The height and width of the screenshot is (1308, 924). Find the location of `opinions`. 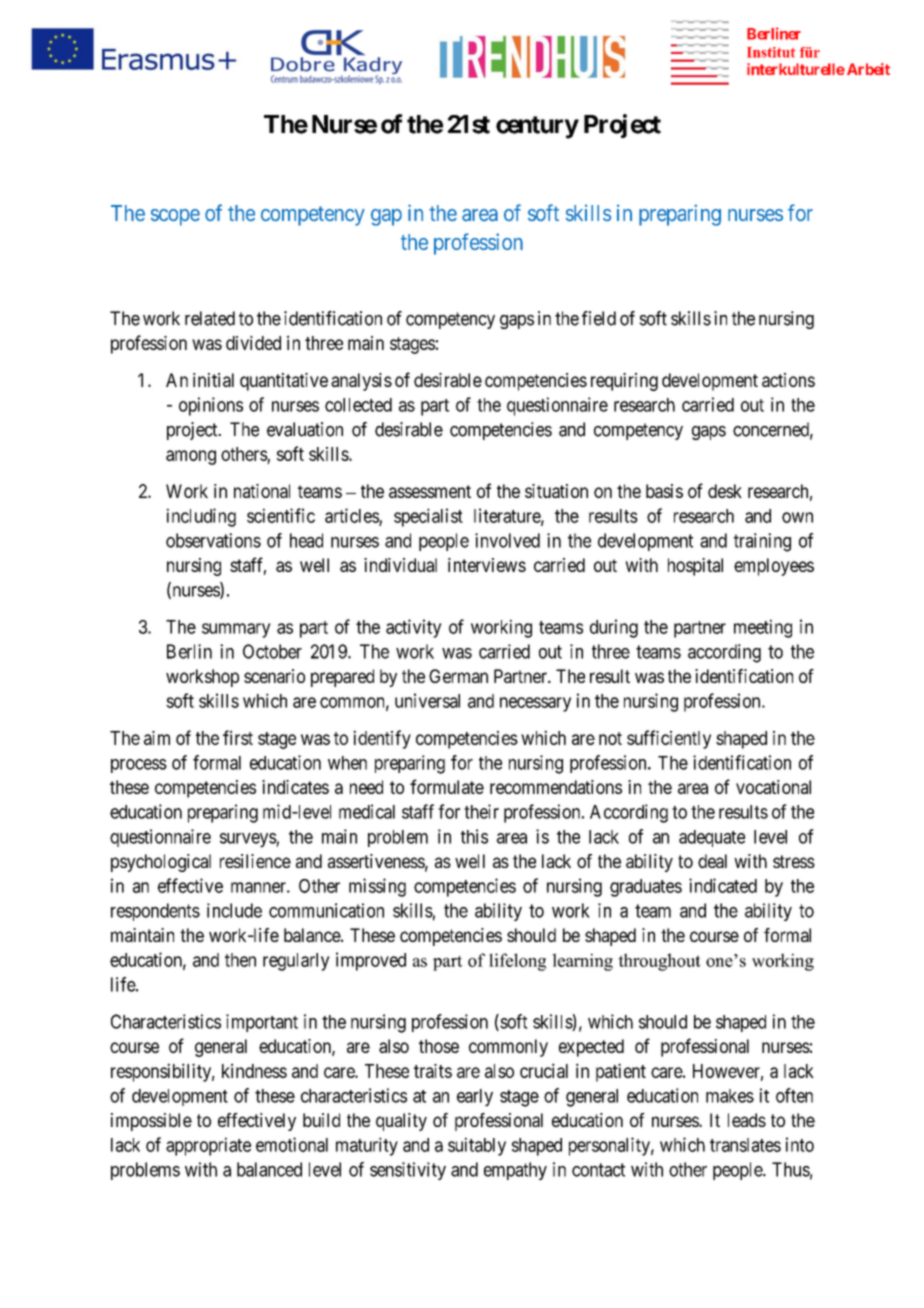

opinions is located at coordinates (211, 406).
